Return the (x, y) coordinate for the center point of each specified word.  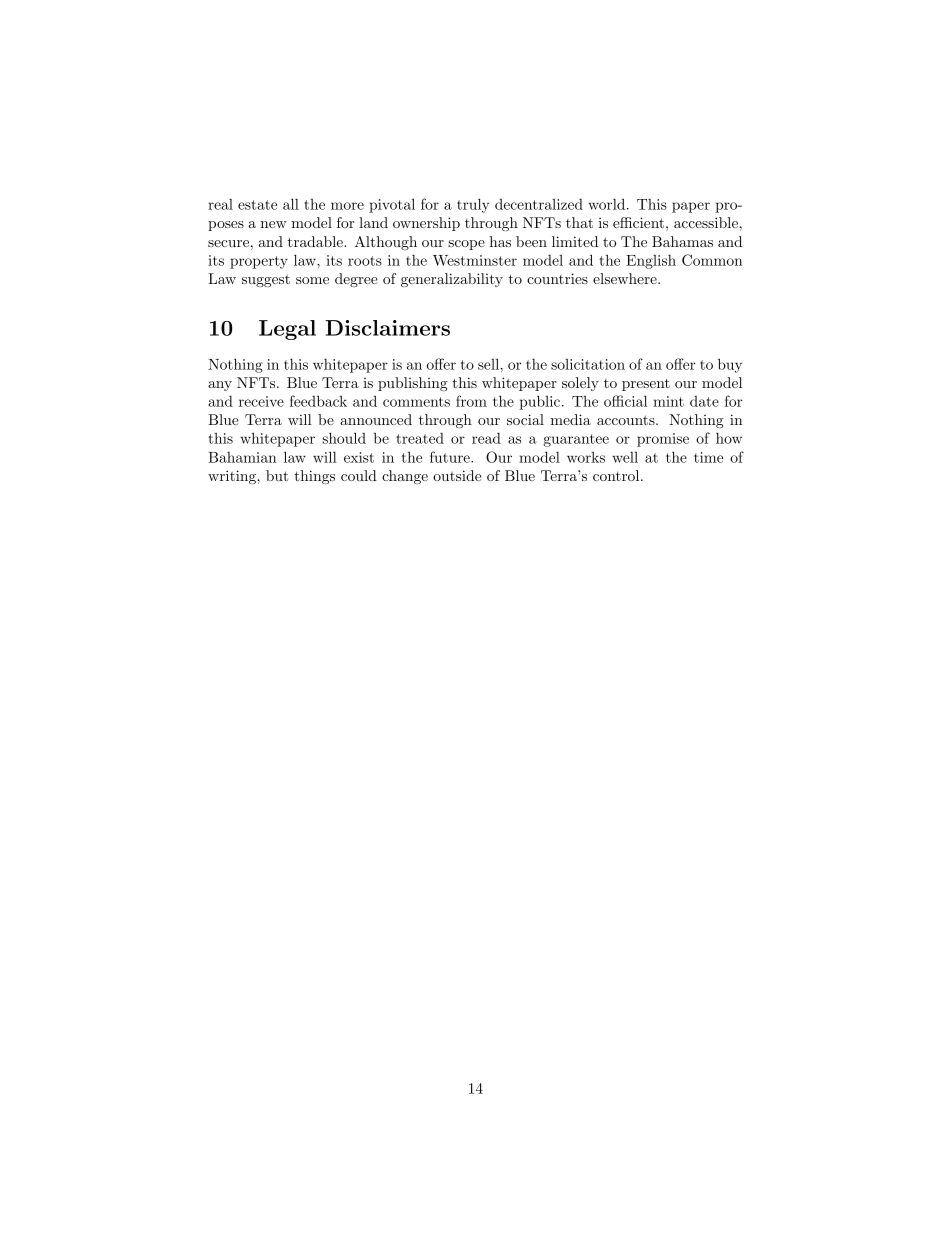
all (291, 204)
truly (473, 205)
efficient (638, 222)
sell (488, 364)
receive (261, 401)
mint (668, 401)
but (277, 475)
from (471, 401)
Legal (287, 330)
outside (457, 475)
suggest (266, 281)
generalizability (452, 280)
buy (730, 365)
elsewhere (626, 278)
